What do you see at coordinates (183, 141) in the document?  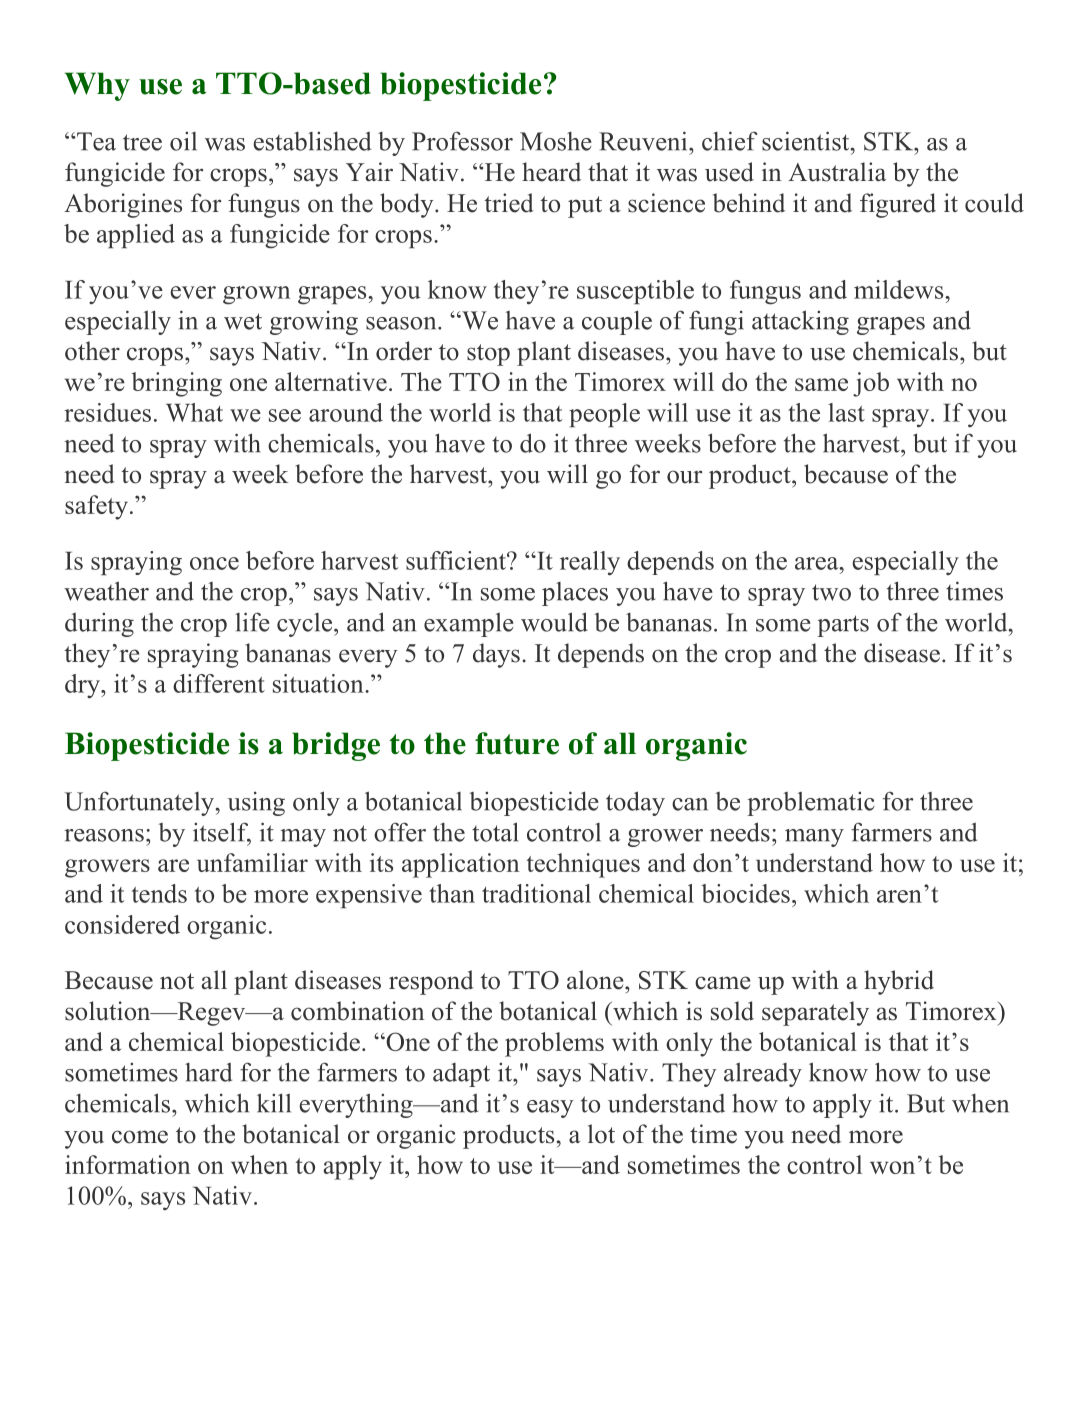 I see `oil` at bounding box center [183, 141].
